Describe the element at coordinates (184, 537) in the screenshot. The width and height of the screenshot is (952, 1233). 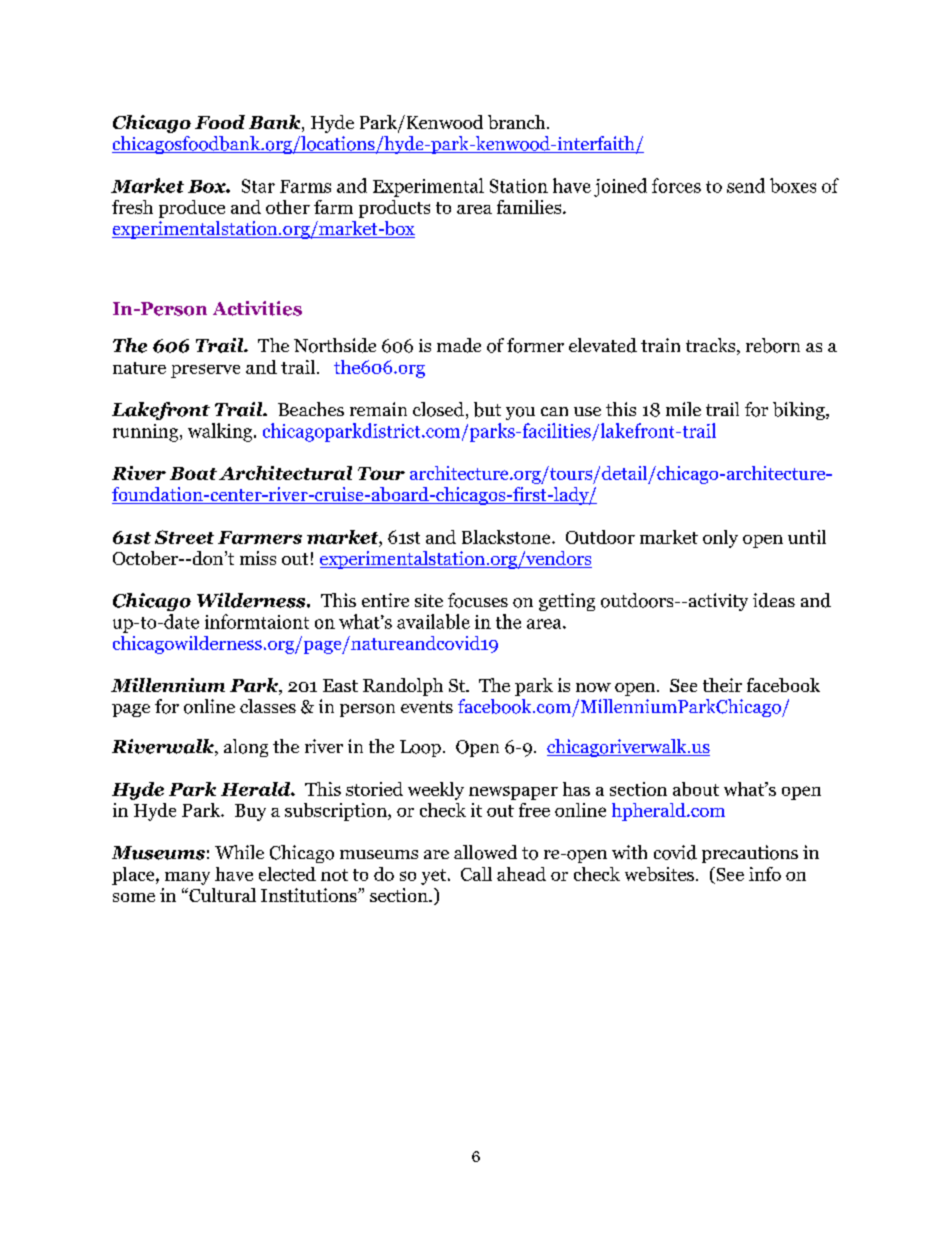
I see `Street` at that location.
